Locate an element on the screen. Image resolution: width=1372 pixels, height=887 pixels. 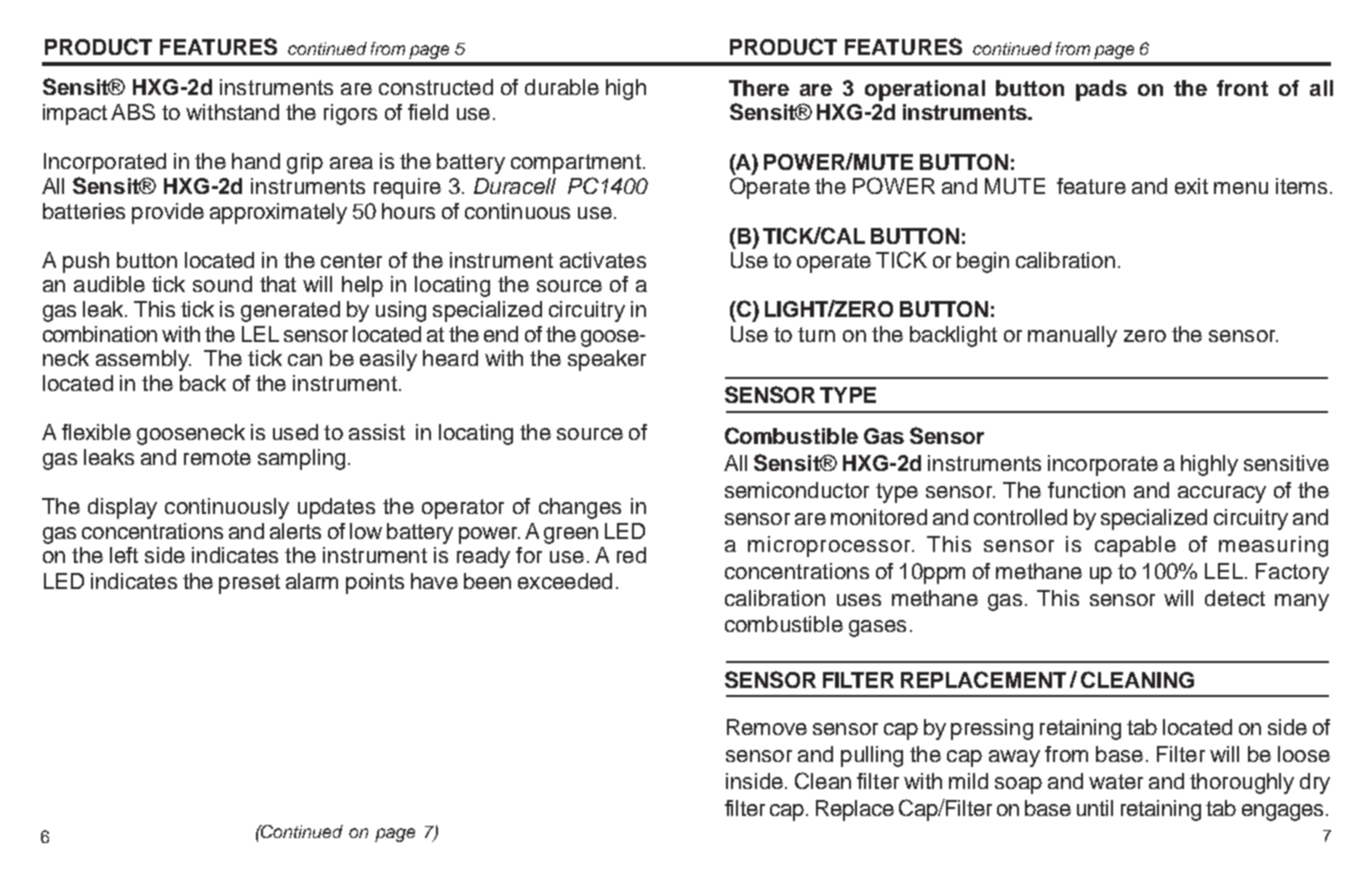
pulling is located at coordinates (872, 756).
